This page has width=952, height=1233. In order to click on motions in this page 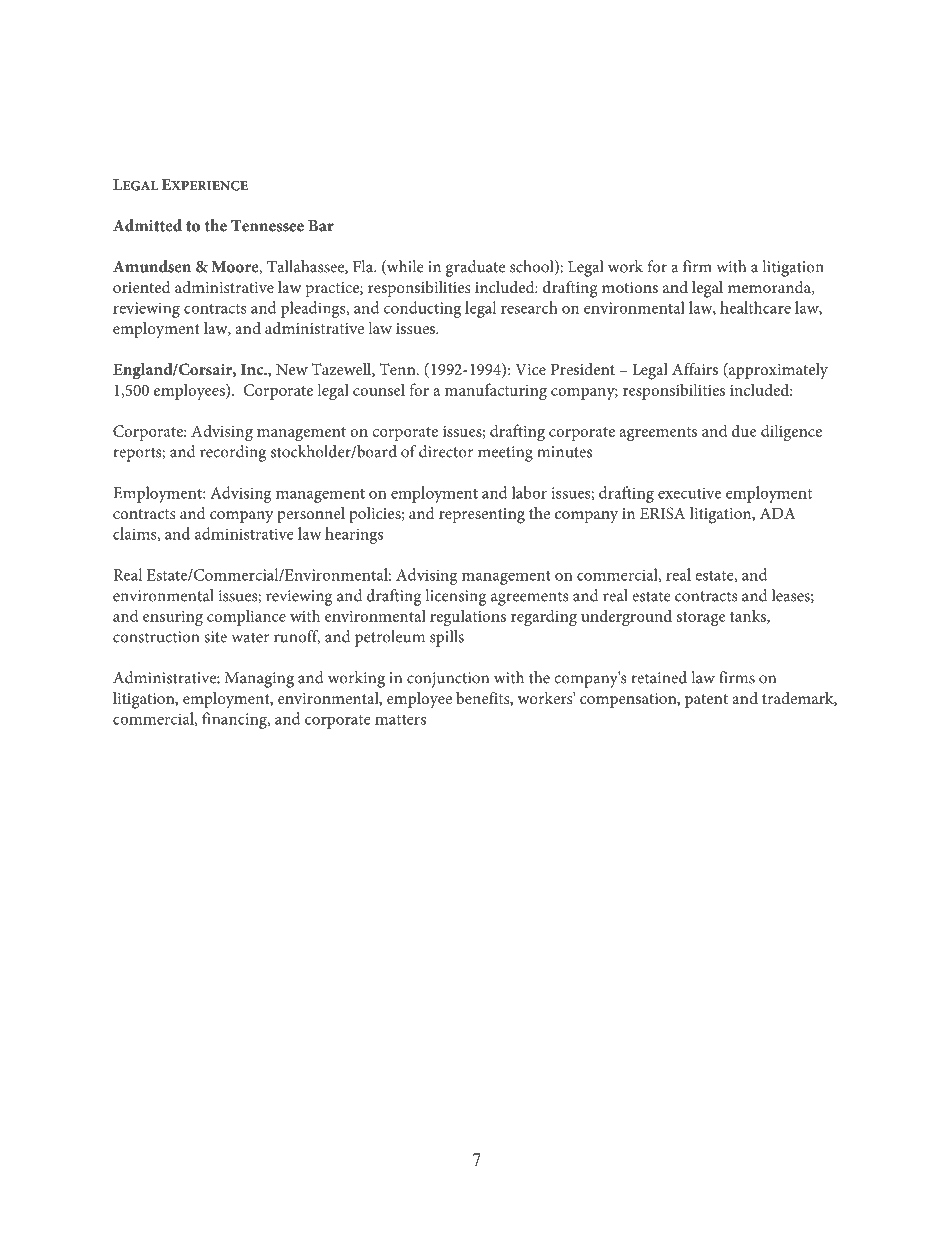, I will do `click(630, 287)`.
